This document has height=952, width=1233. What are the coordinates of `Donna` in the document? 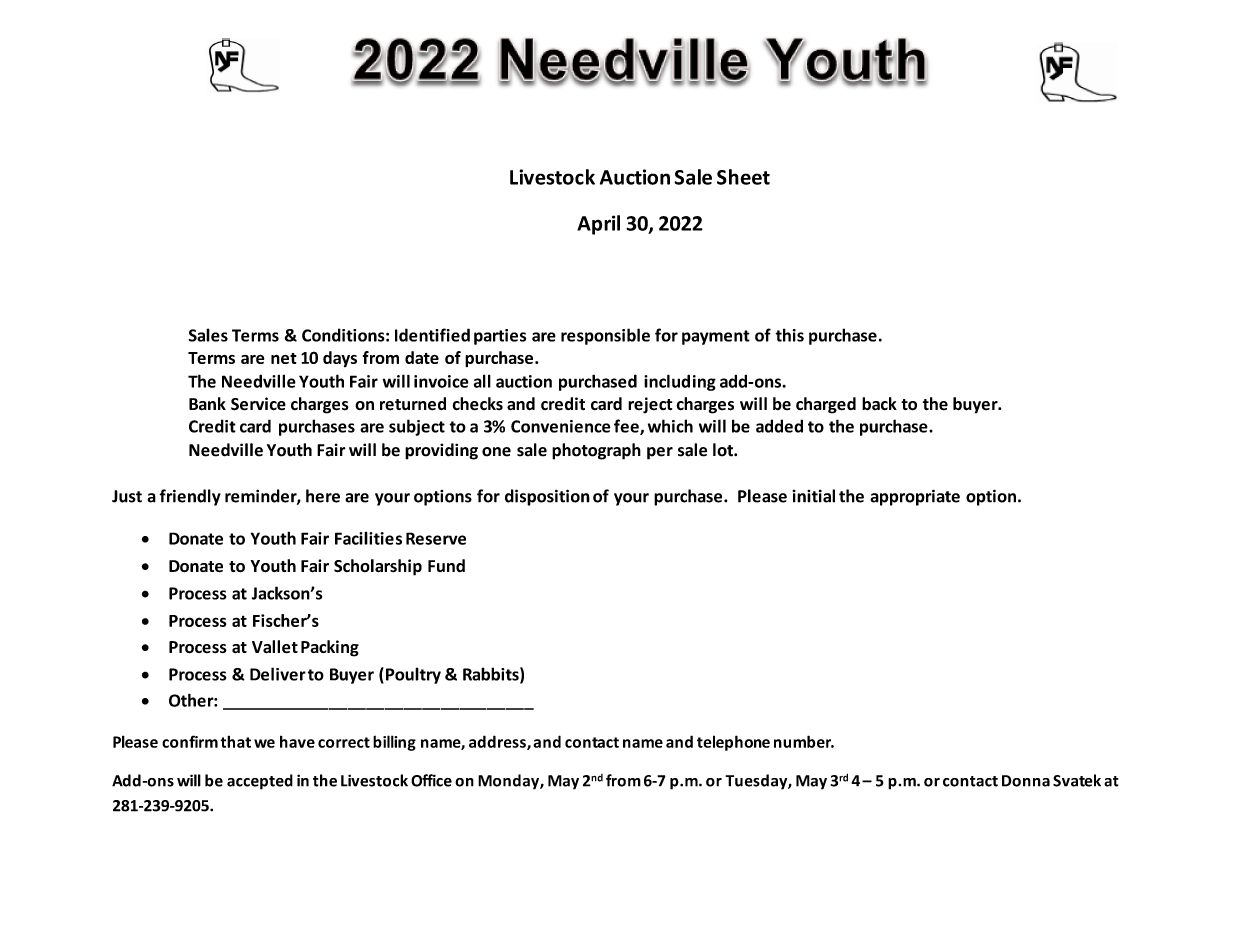 It's located at (1026, 781).
